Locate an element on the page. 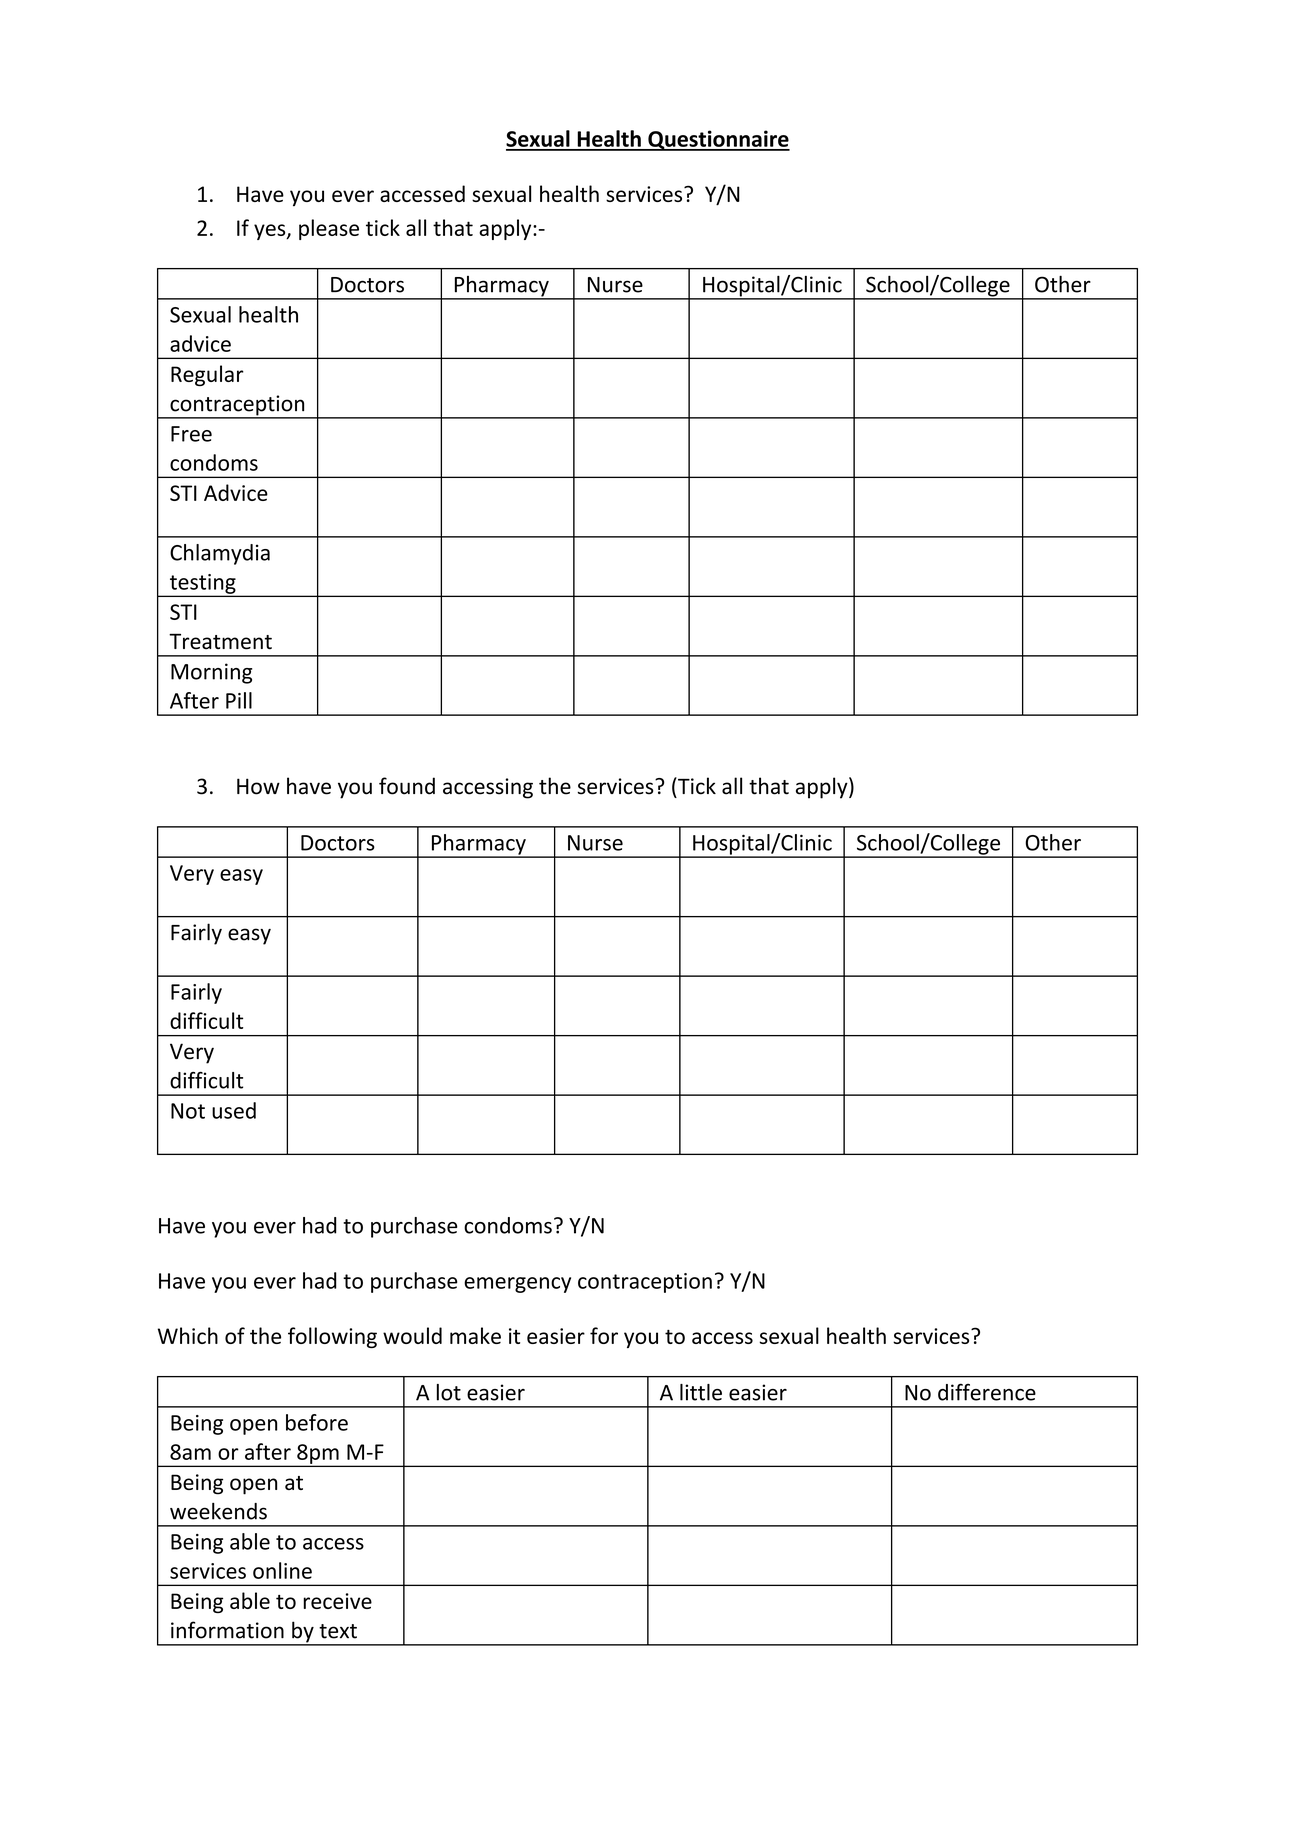  little is located at coordinates (701, 1392).
